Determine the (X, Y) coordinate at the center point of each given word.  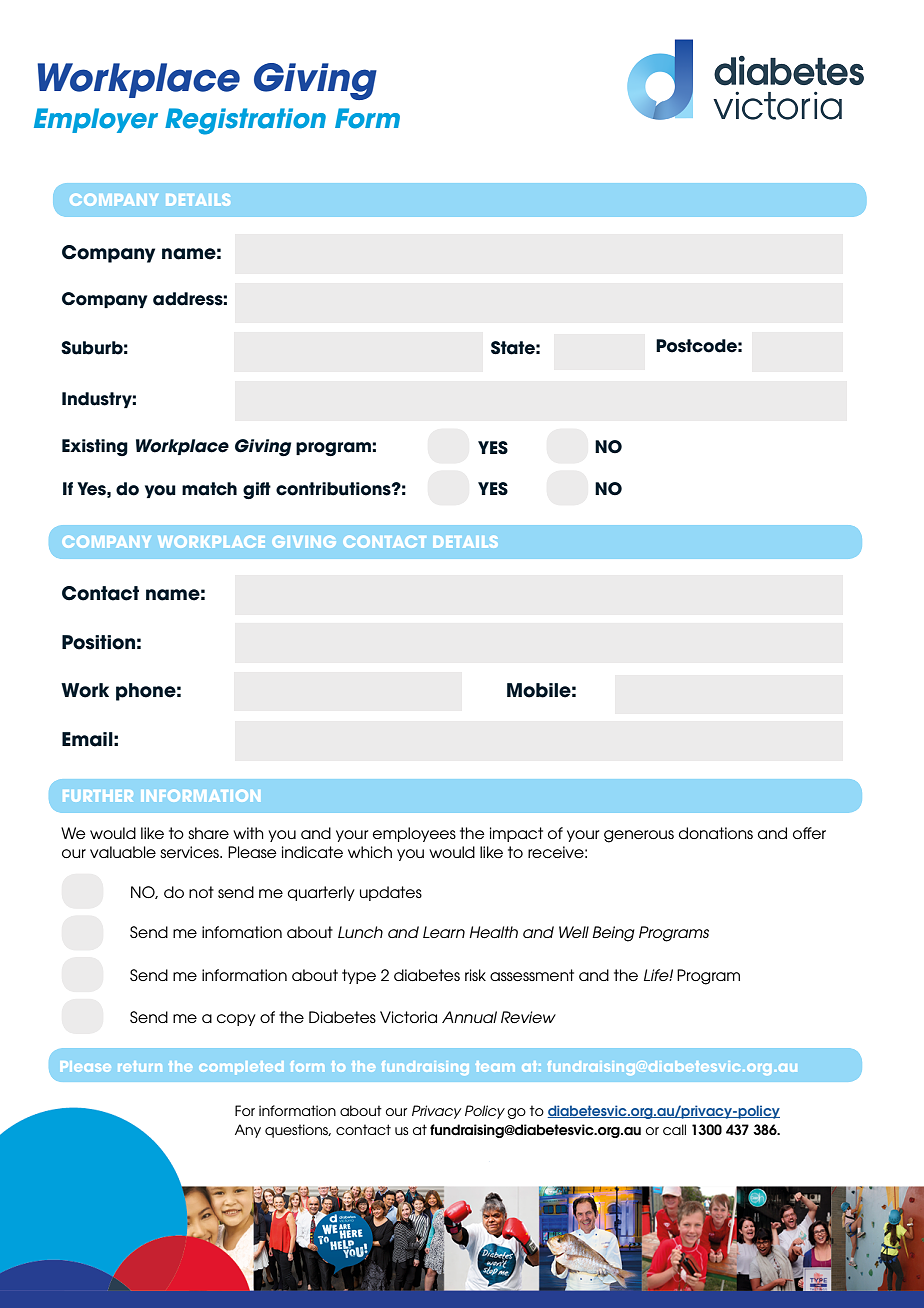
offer (809, 833)
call (674, 1129)
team (495, 1066)
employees (414, 834)
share (208, 833)
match (209, 489)
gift (257, 490)
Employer (96, 120)
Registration (245, 121)
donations (716, 833)
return (140, 1066)
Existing (95, 447)
